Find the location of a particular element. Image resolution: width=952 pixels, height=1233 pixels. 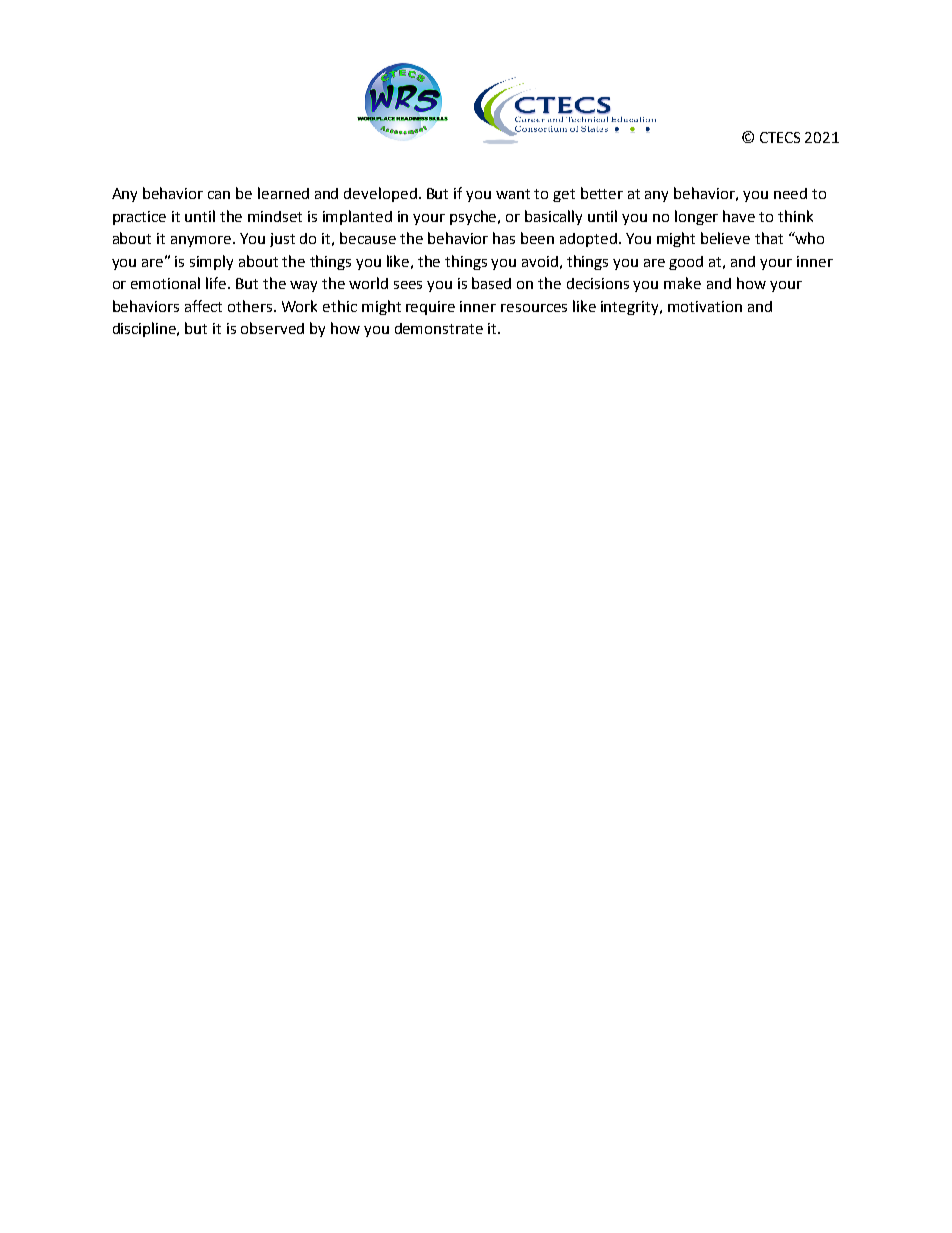

demonstrate is located at coordinates (439, 328).
